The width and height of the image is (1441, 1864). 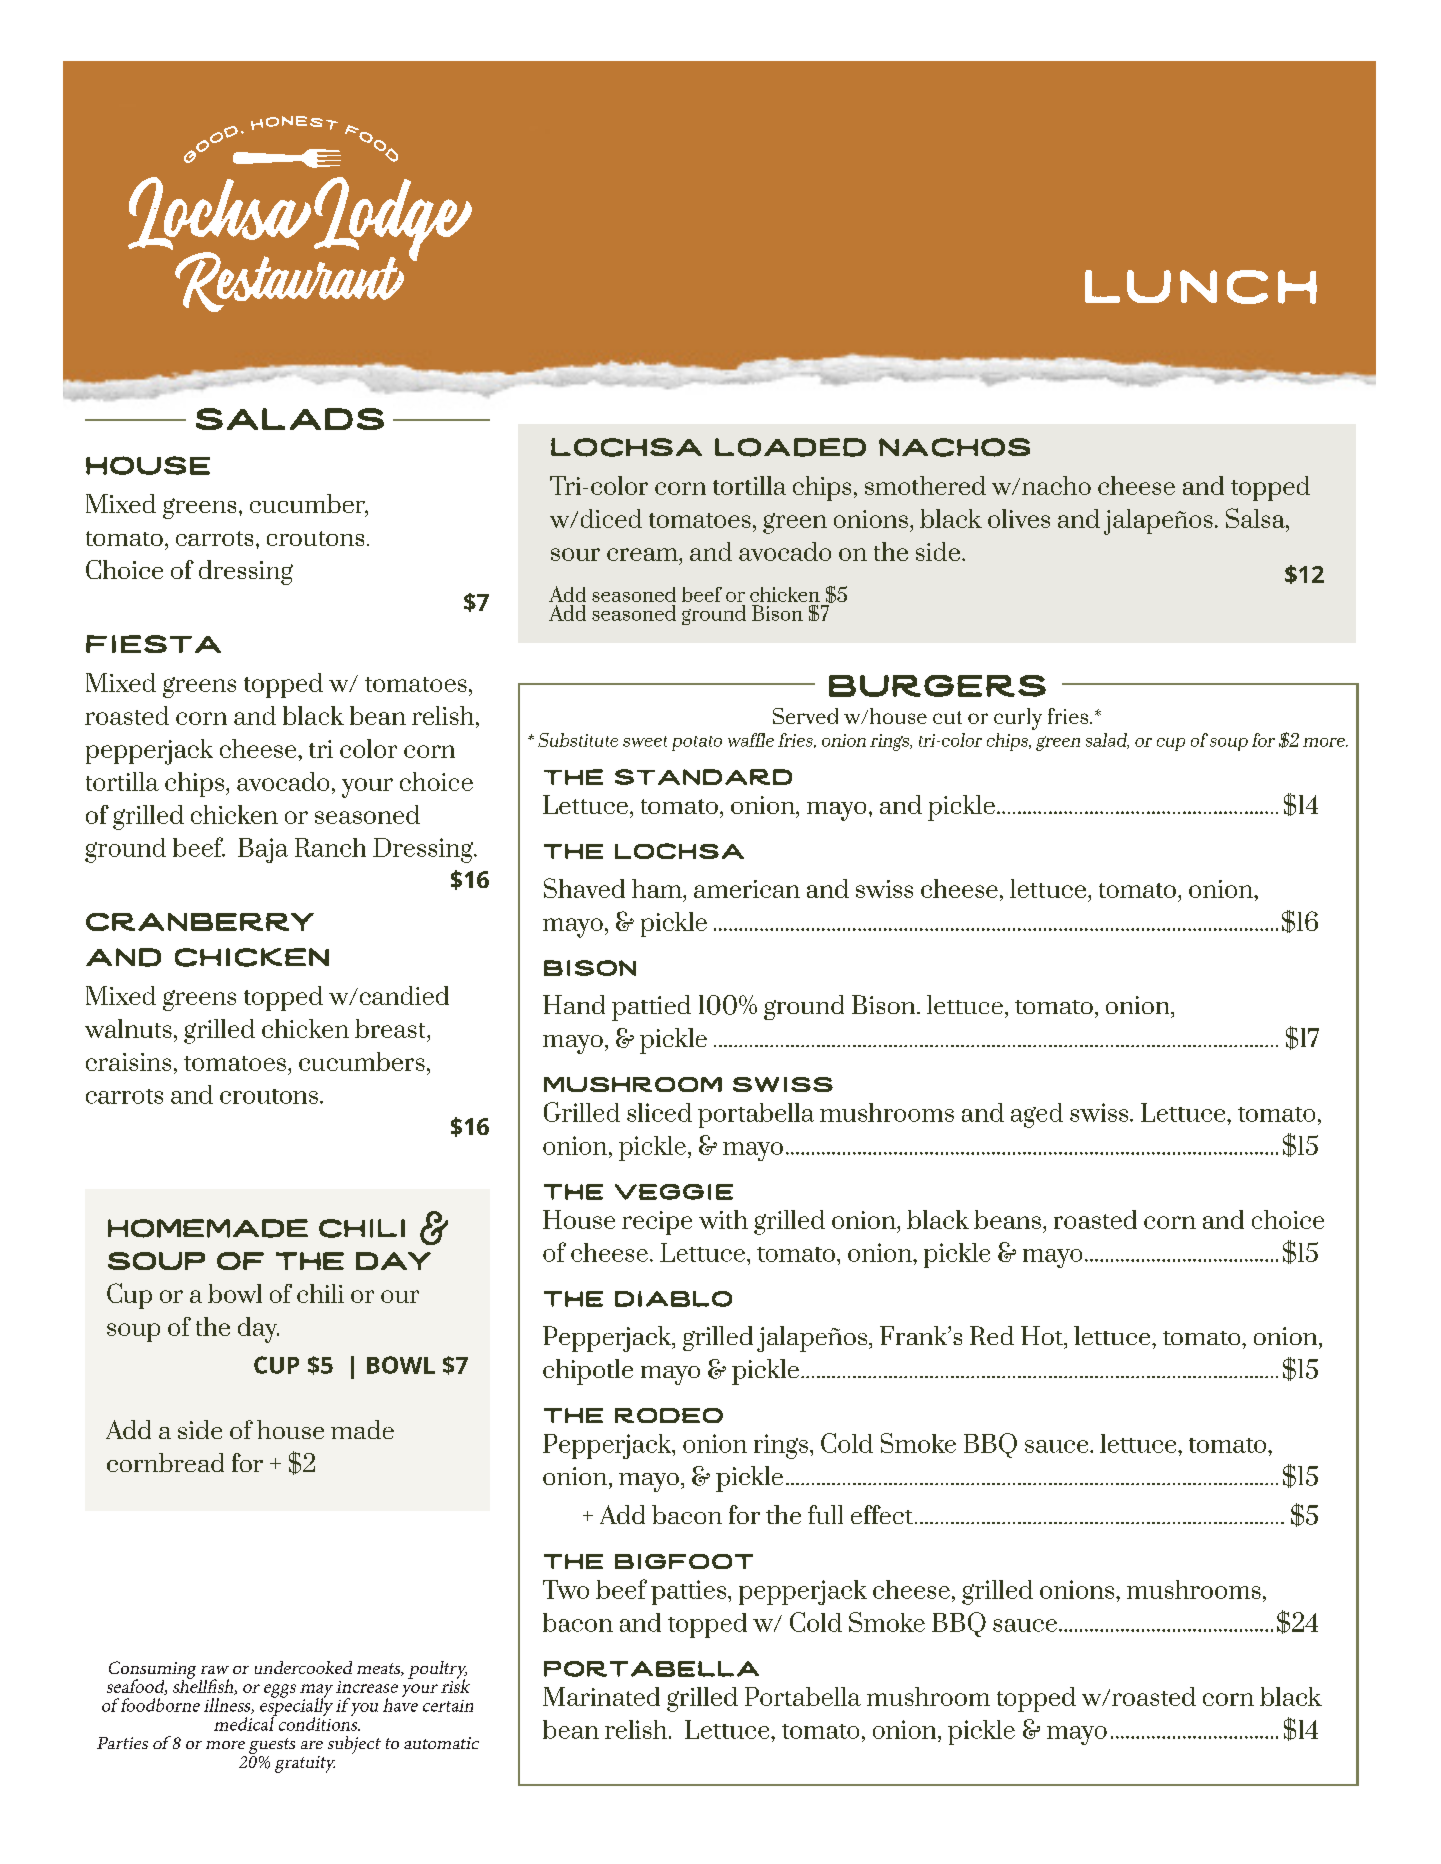 I want to click on Baja, so click(x=263, y=850).
